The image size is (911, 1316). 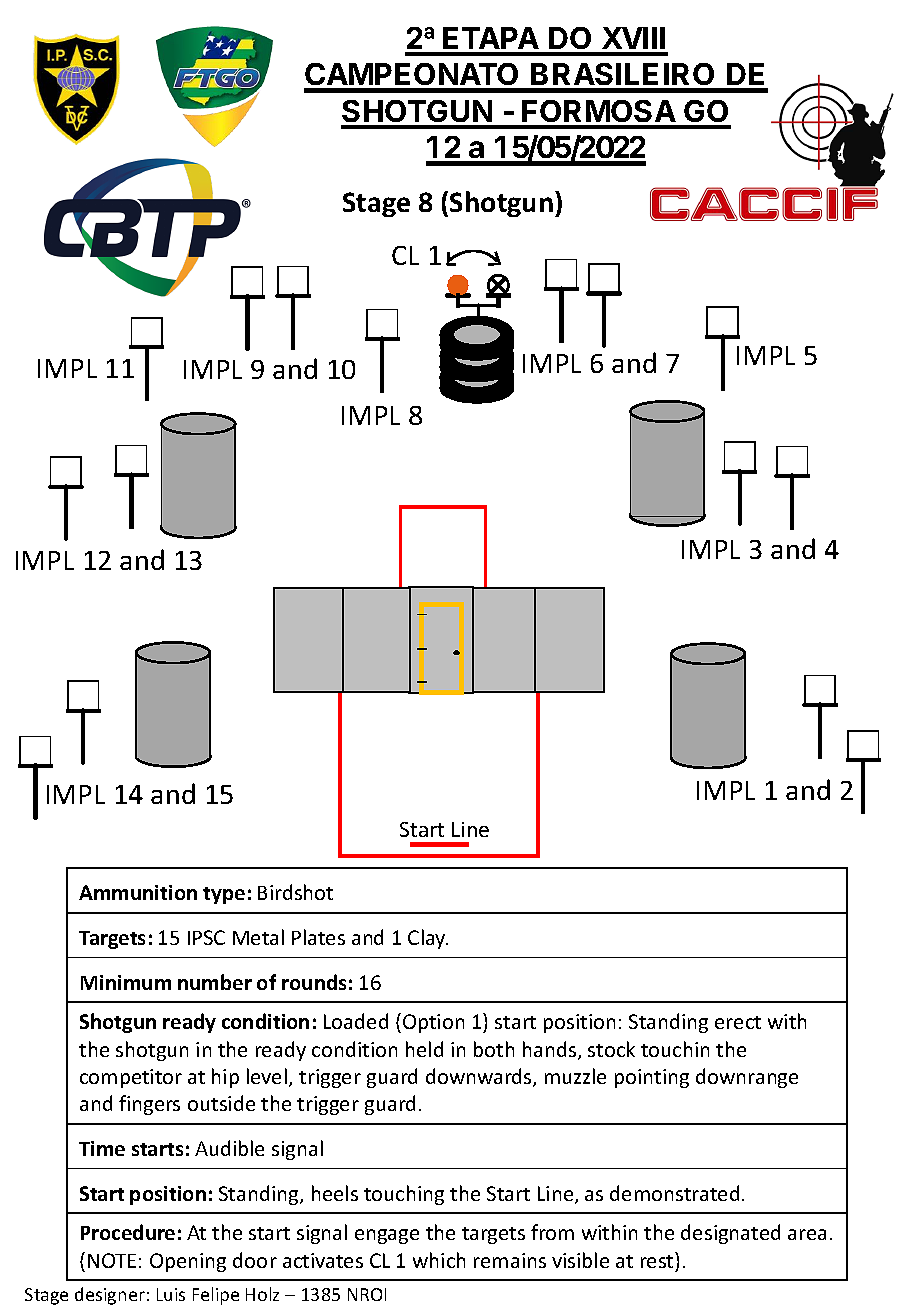 I want to click on rest, so click(x=658, y=1260).
